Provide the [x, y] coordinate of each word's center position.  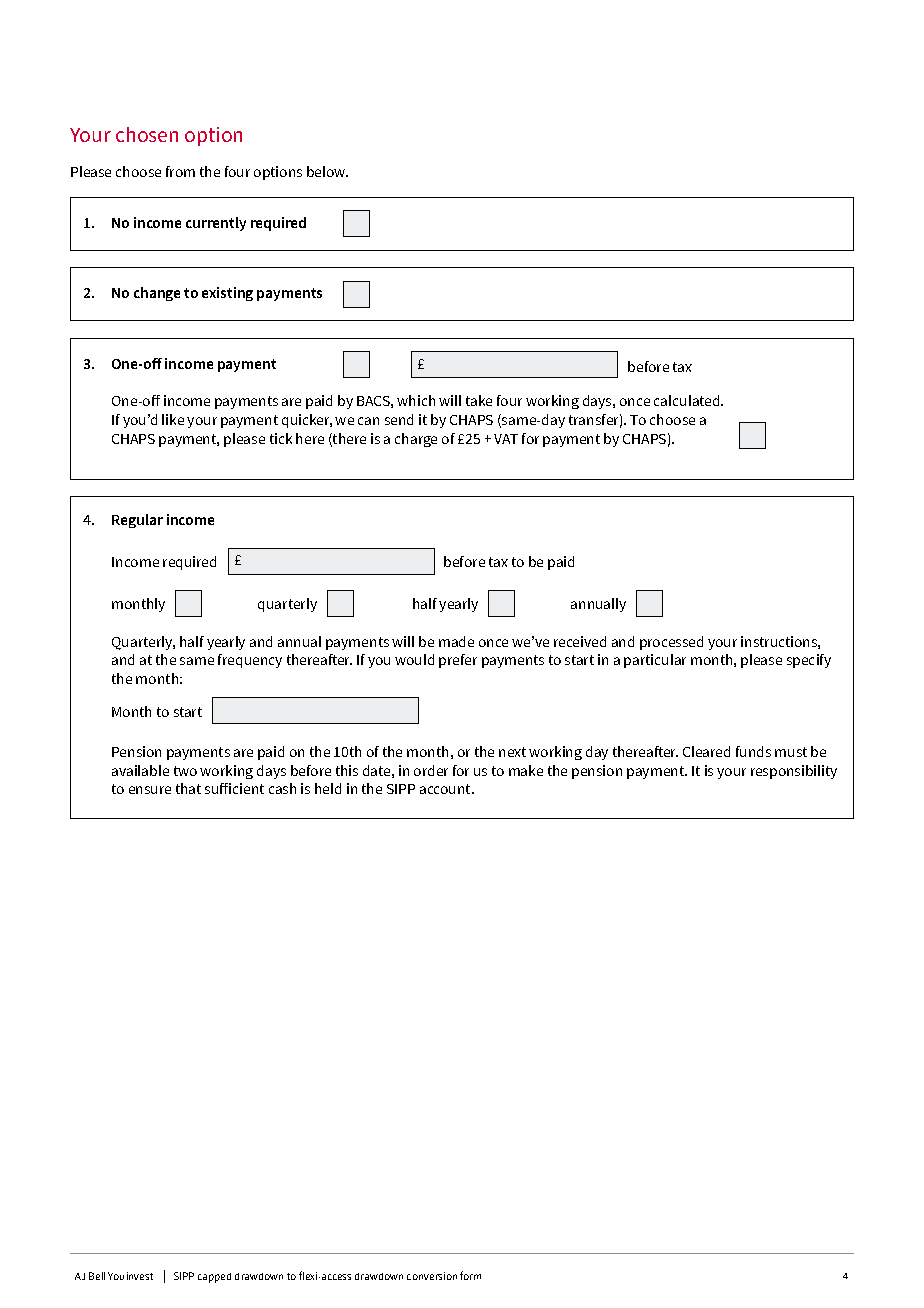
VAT [506, 439]
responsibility [794, 772]
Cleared [706, 751]
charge [416, 440]
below [327, 171]
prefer [458, 661]
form [470, 1275]
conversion [432, 1276]
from [180, 171]
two [185, 771]
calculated [688, 400]
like [173, 419]
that [188, 788]
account [446, 789]
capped [214, 1278]
